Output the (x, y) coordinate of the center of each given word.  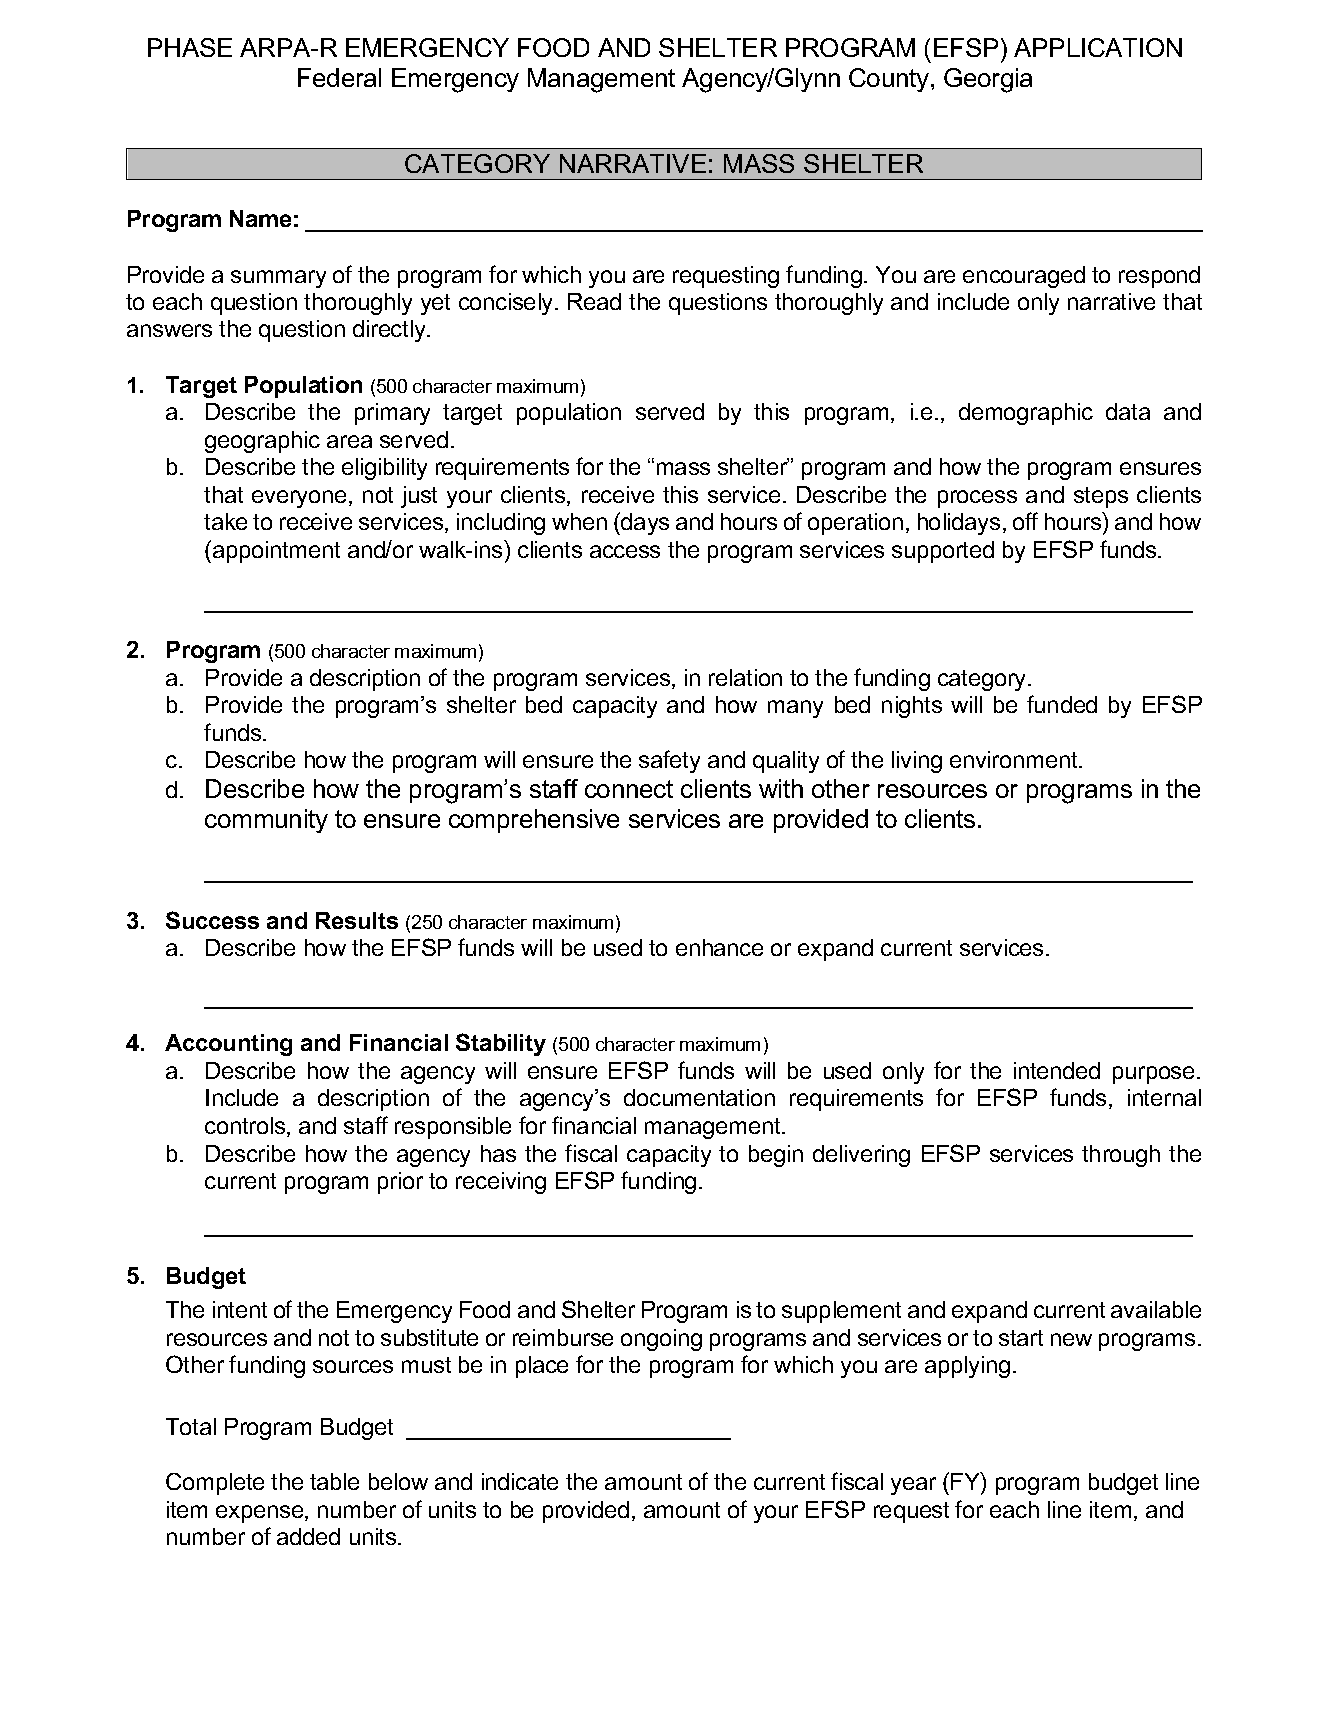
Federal (339, 77)
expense (261, 1514)
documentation (699, 1097)
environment (1015, 759)
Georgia (988, 80)
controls (246, 1127)
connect (629, 789)
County (890, 80)
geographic (262, 442)
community (266, 821)
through (1121, 1156)
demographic (1026, 414)
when (579, 521)
